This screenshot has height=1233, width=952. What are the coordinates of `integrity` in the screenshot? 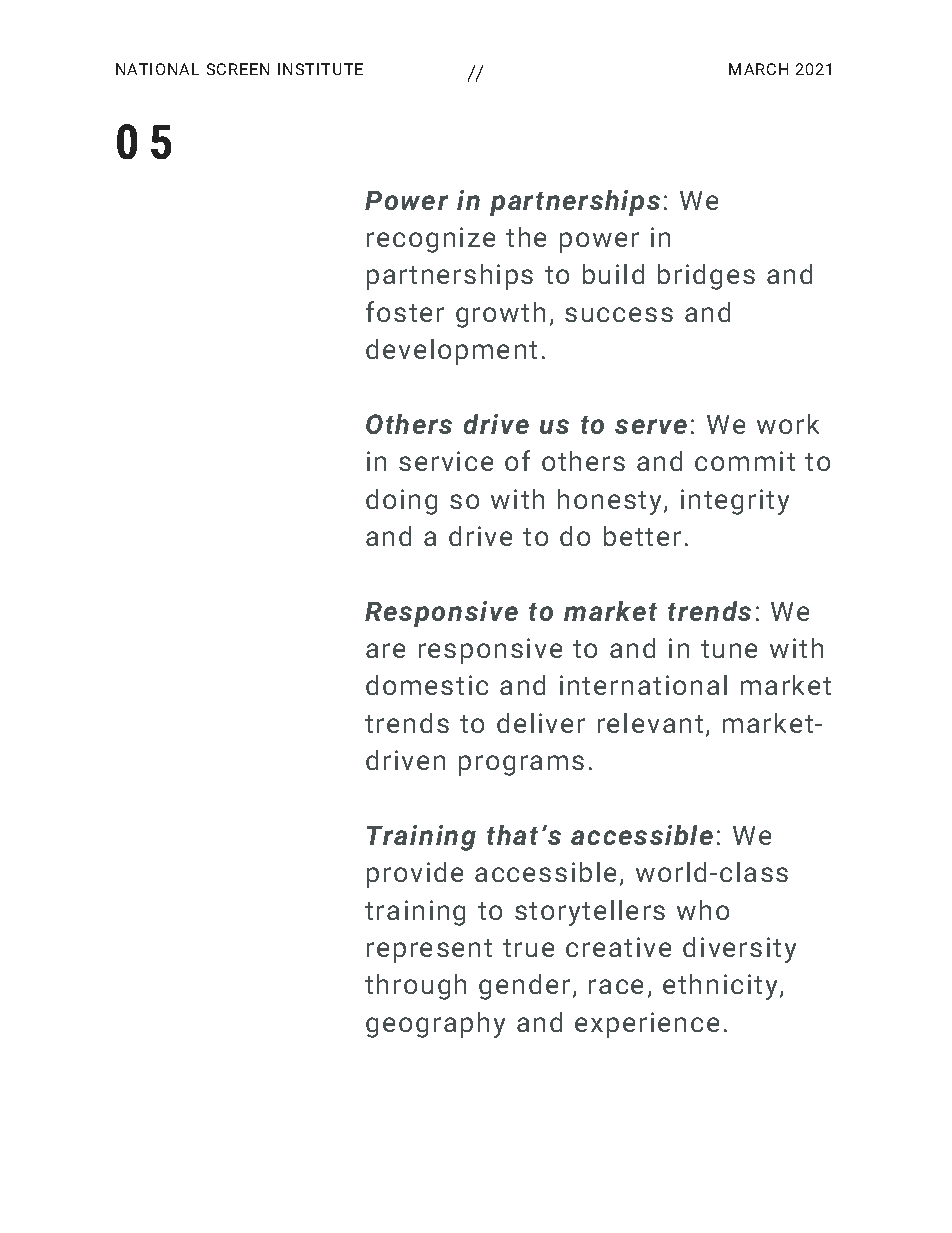 It's located at (735, 502).
